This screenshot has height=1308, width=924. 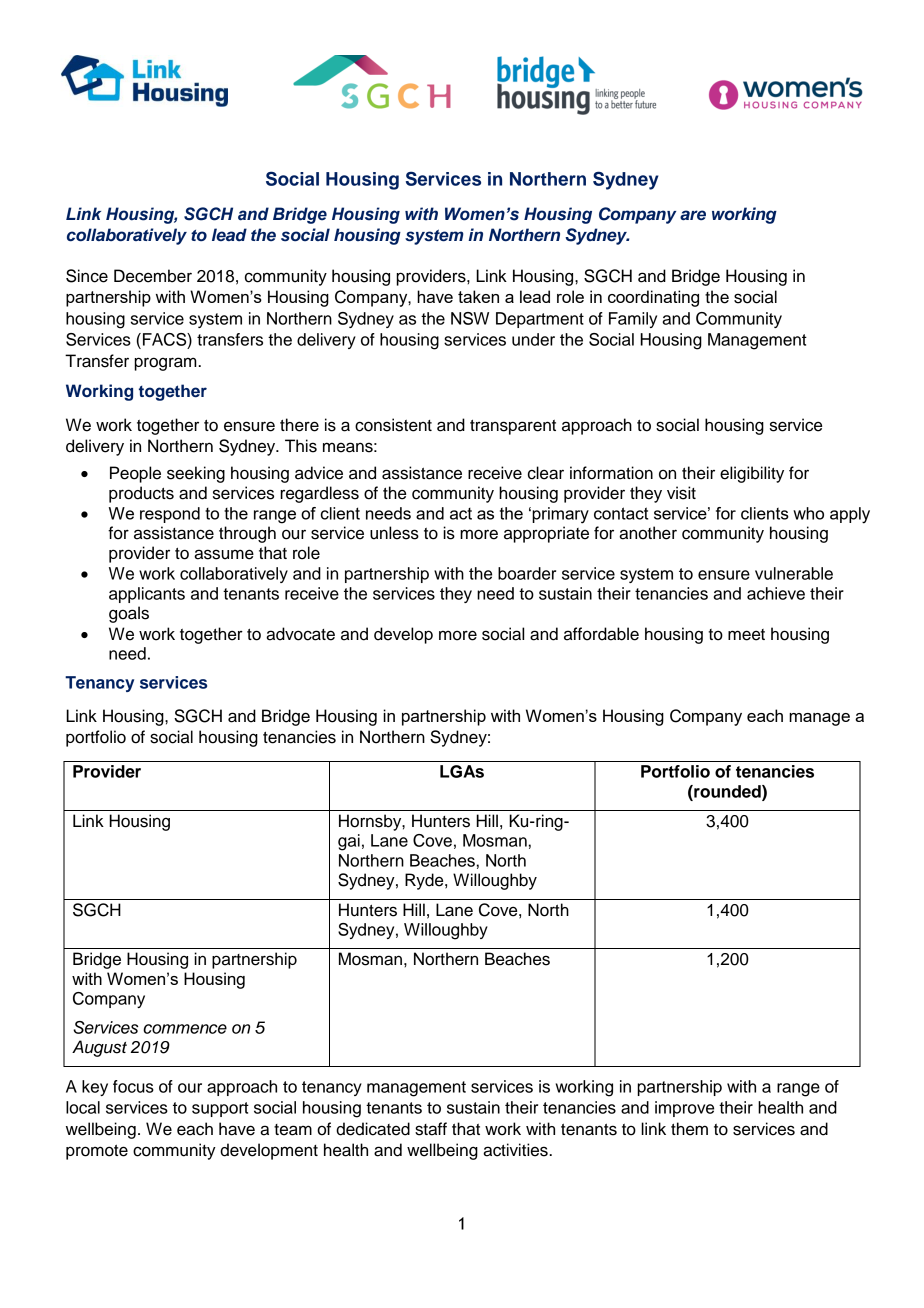 I want to click on December, so click(x=153, y=276).
